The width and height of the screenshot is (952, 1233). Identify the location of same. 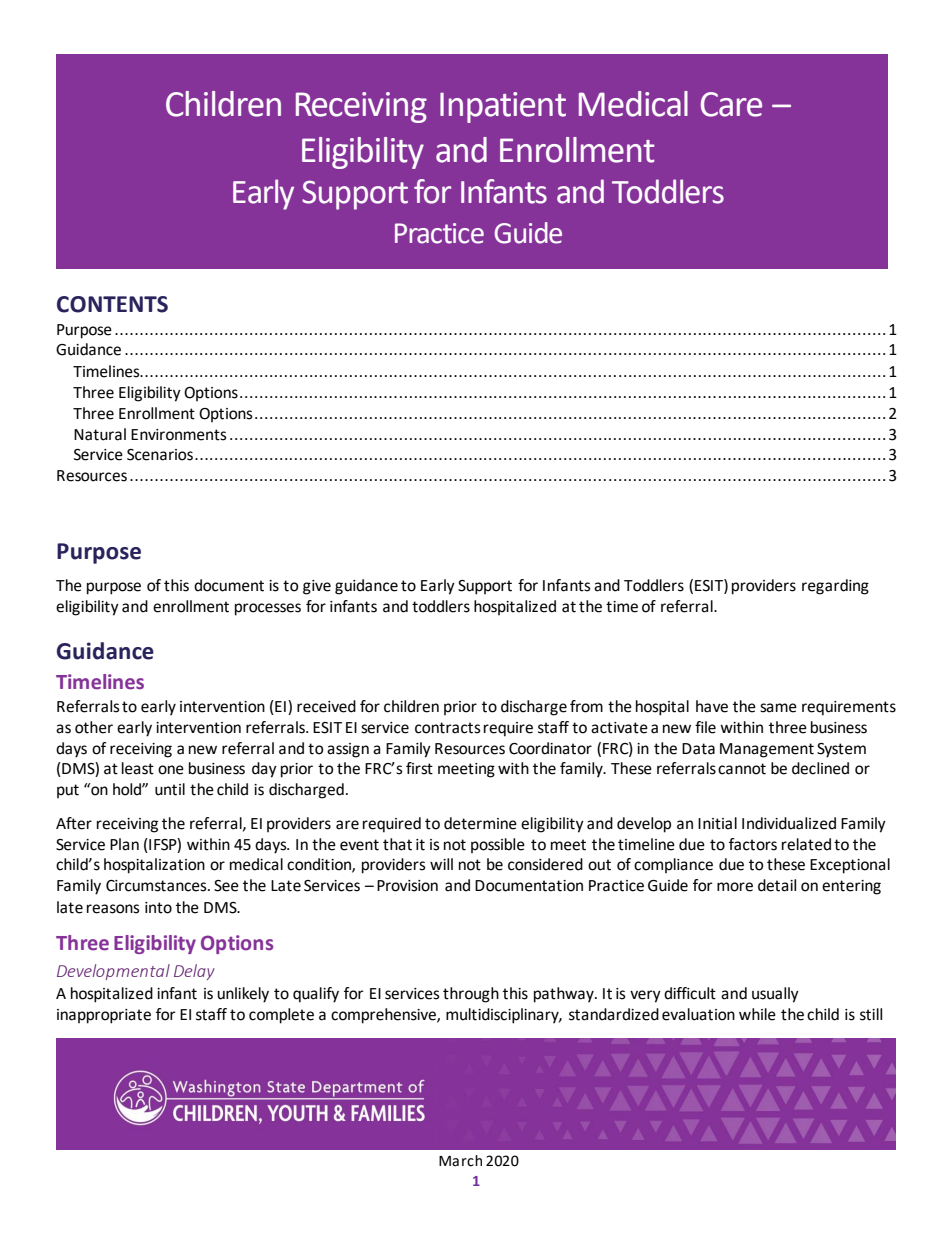
(778, 708).
